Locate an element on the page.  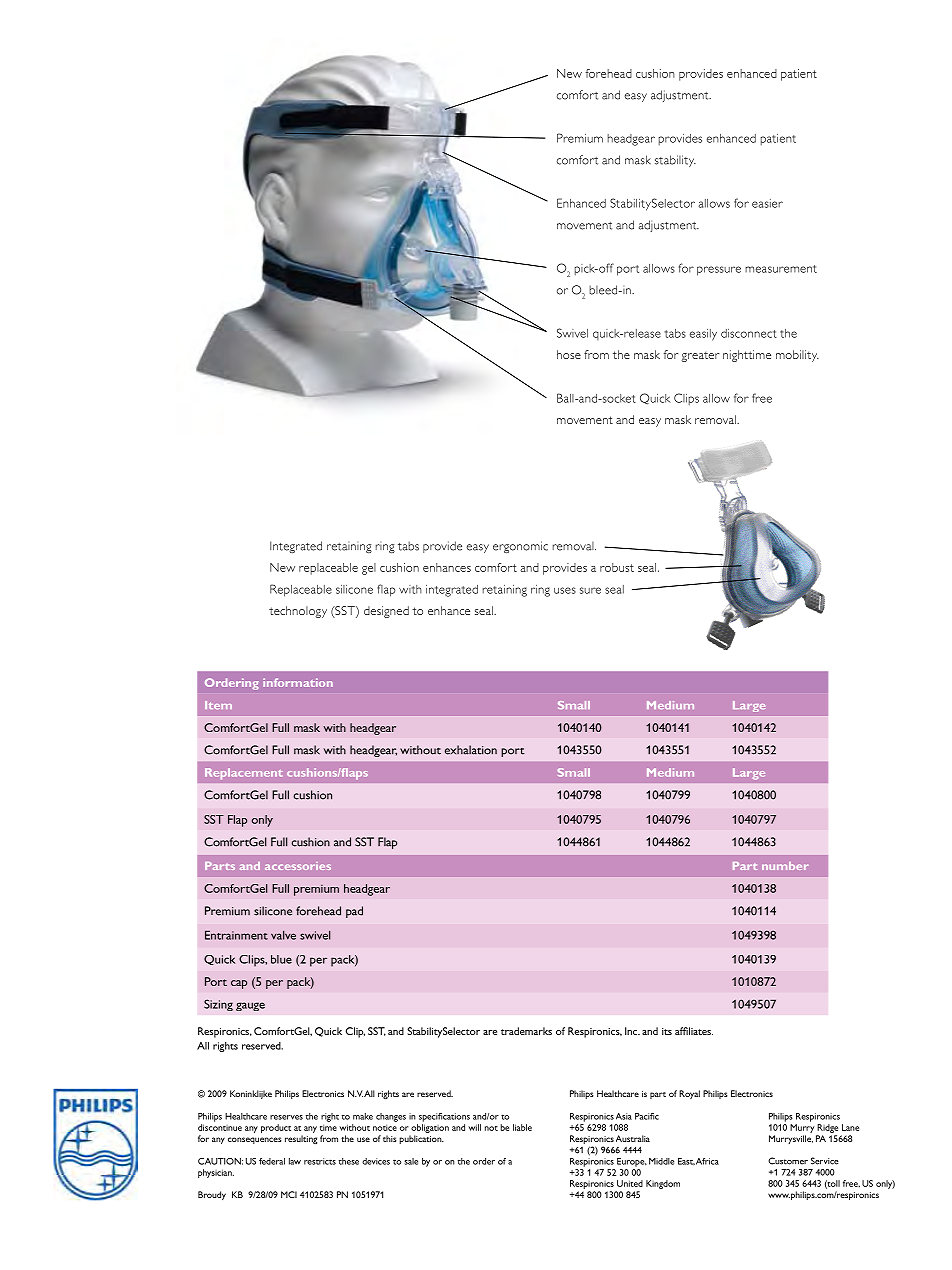
information is located at coordinates (298, 682).
